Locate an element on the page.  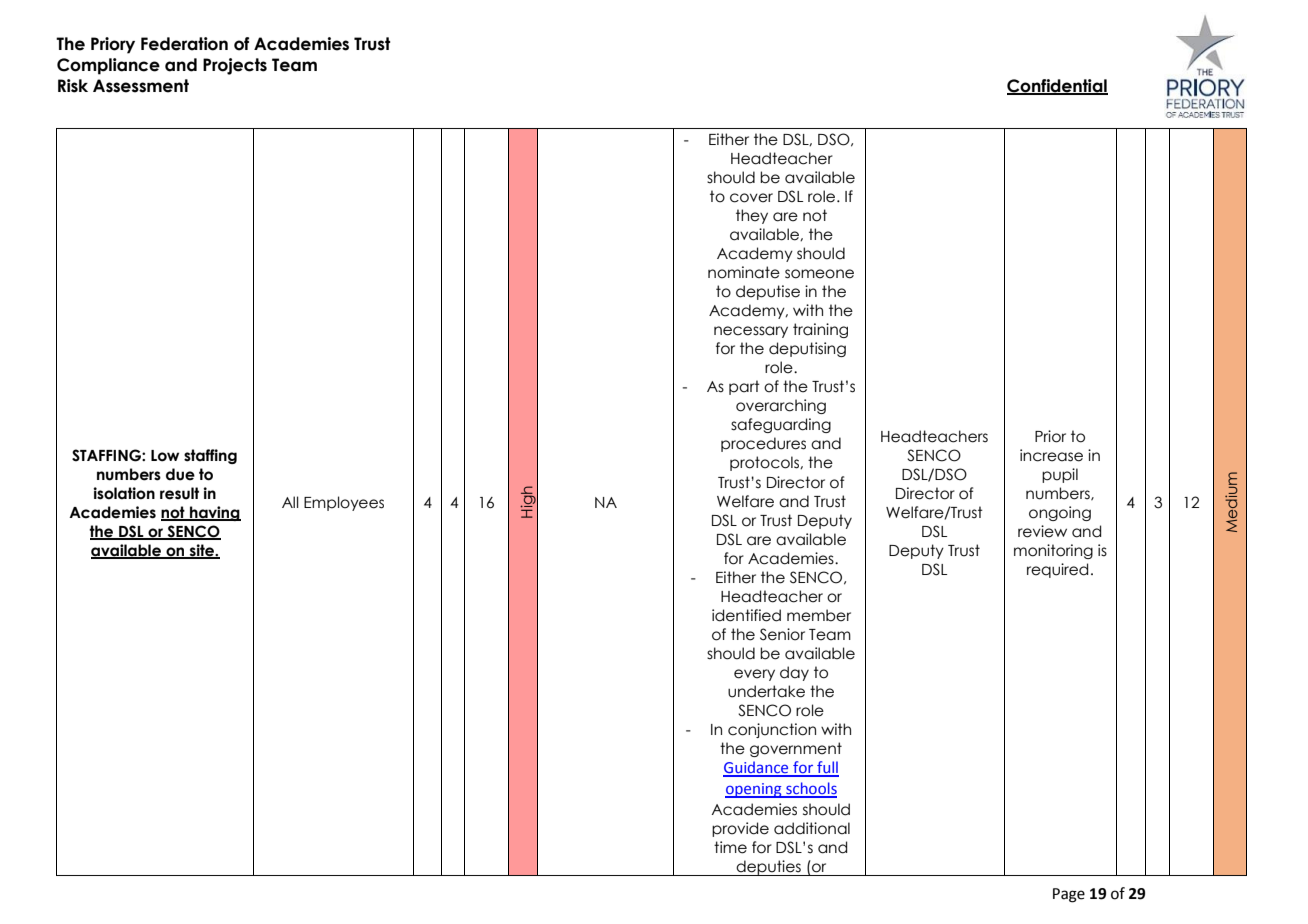
every is located at coordinates (754, 675).
